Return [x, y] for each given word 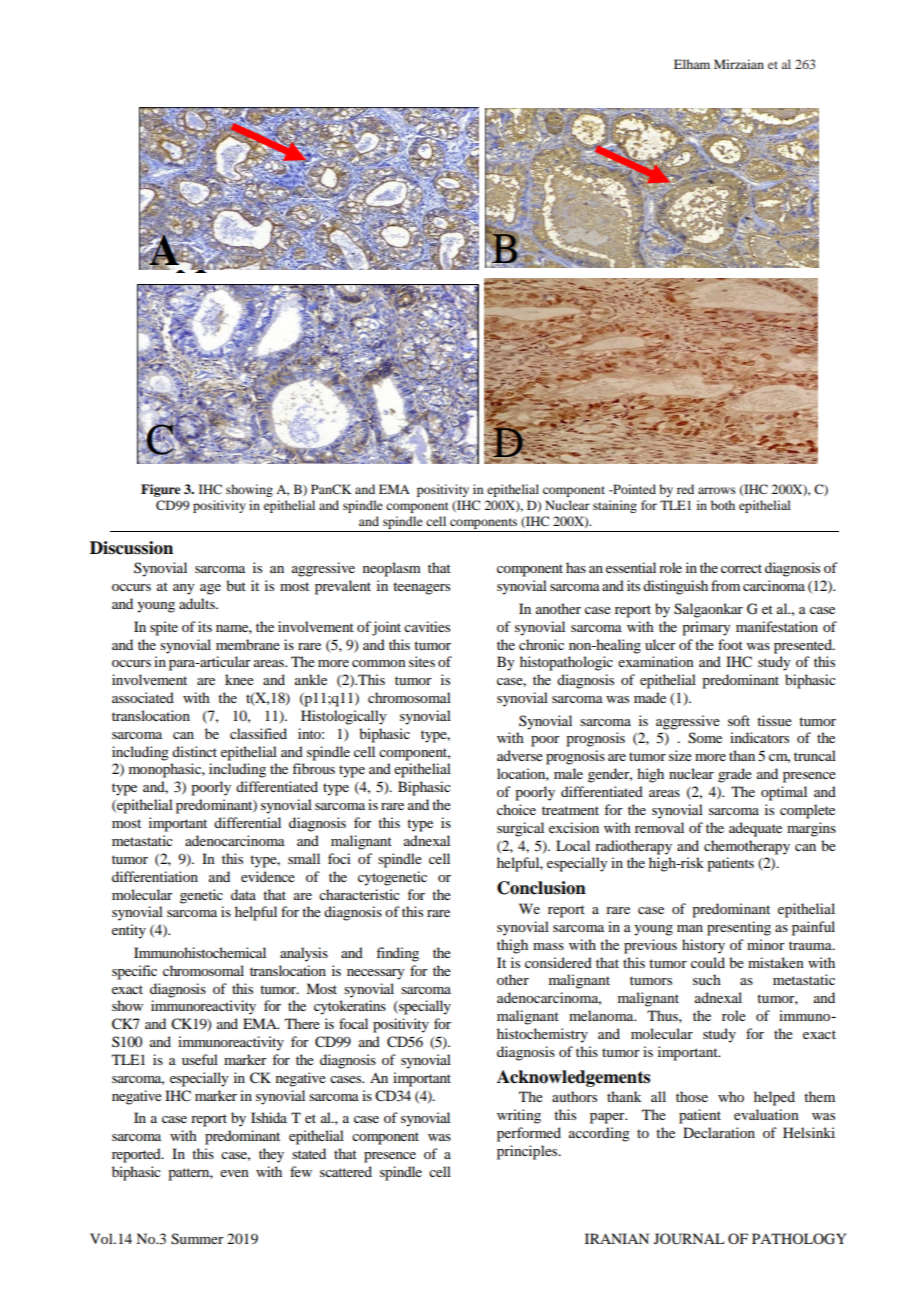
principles [528, 1152]
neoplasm [392, 569]
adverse [520, 755]
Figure [160, 490]
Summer [197, 1239]
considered [558, 962]
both [723, 505]
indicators [759, 737]
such [707, 979]
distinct [194, 751]
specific [134, 972]
